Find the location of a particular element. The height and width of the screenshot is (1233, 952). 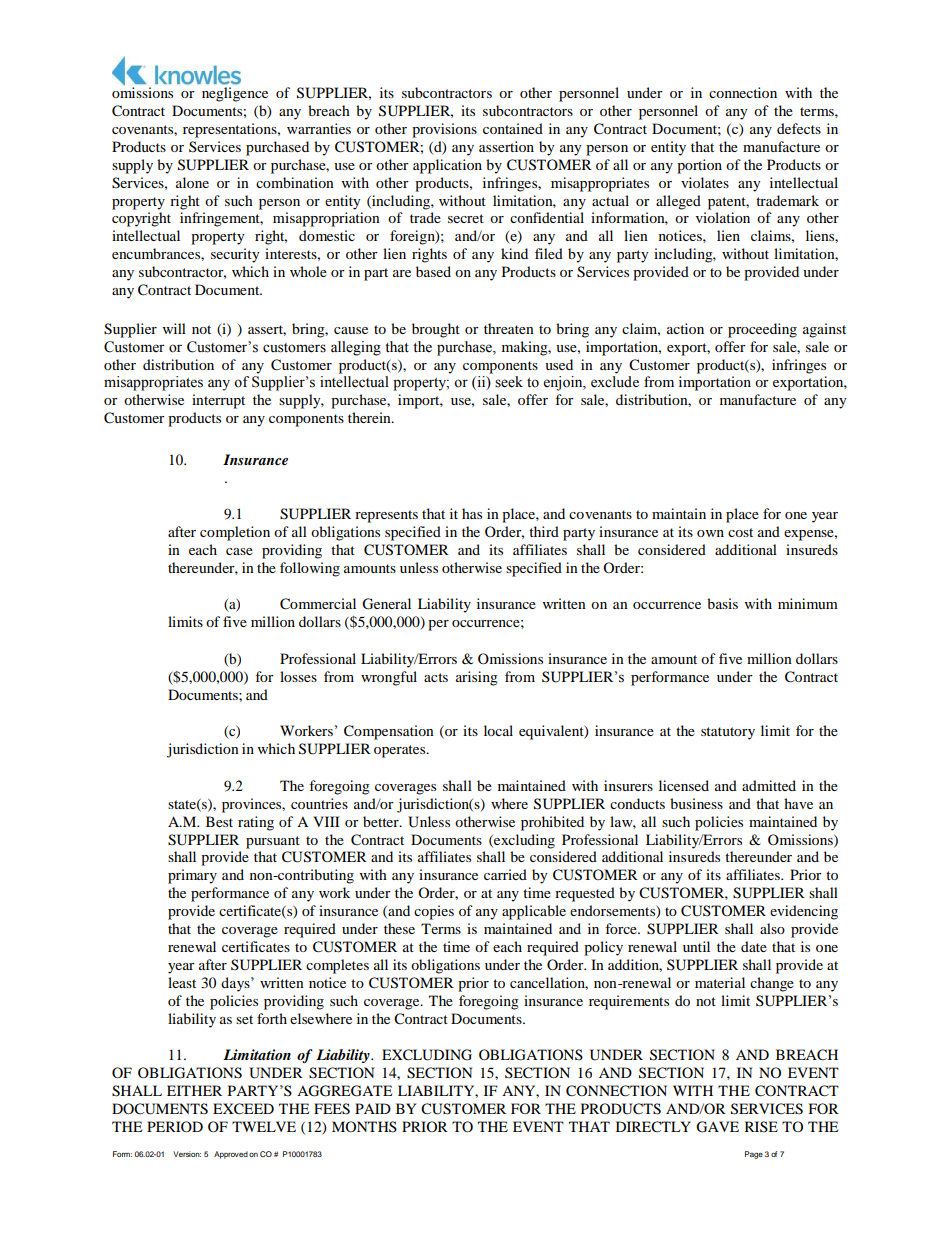

PAID is located at coordinates (373, 1108).
